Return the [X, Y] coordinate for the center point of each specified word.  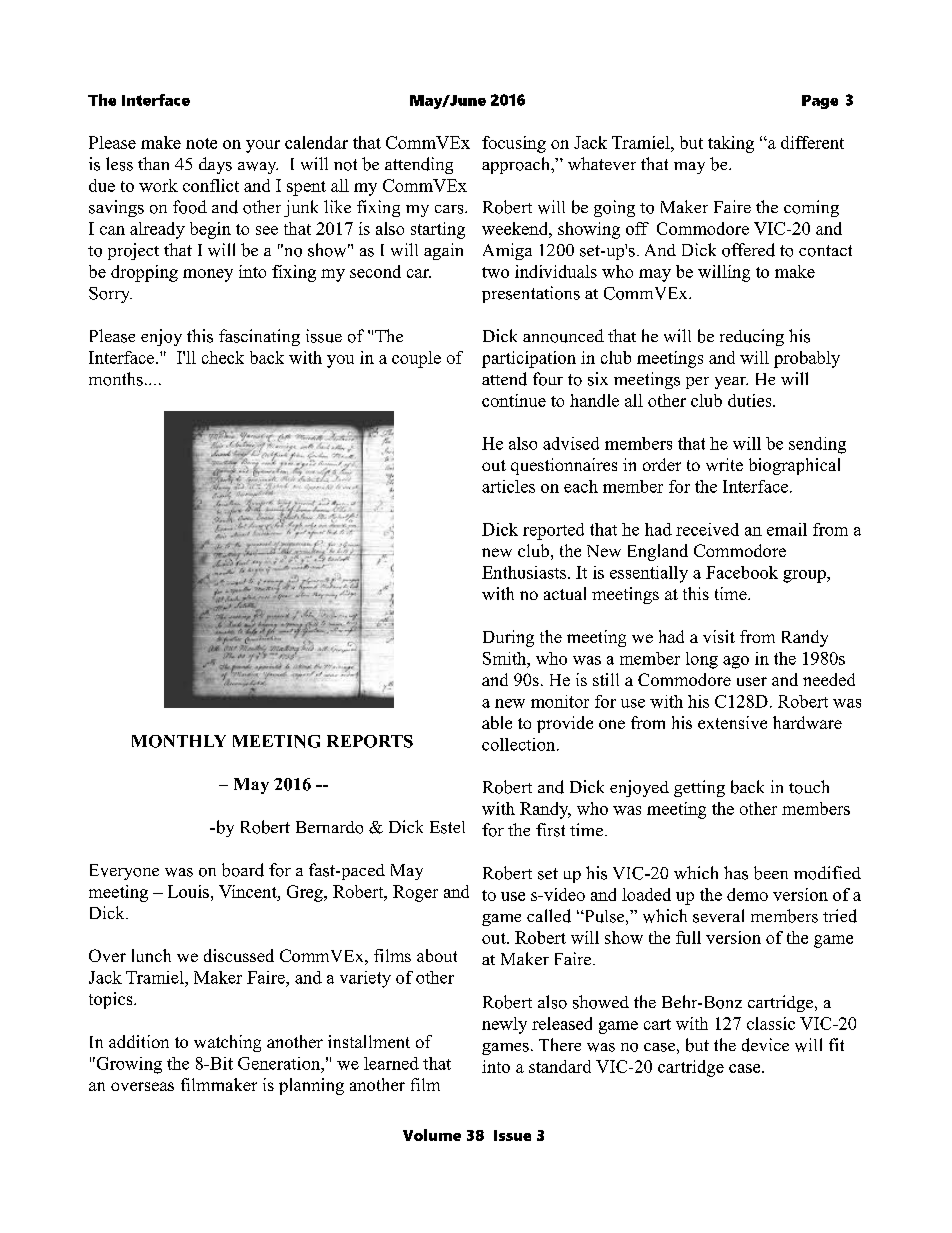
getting [699, 788]
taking [731, 144]
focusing [514, 144]
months [116, 379]
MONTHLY [179, 741]
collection [520, 744]
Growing [128, 1065]
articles [508, 486]
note [201, 143]
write [724, 464]
